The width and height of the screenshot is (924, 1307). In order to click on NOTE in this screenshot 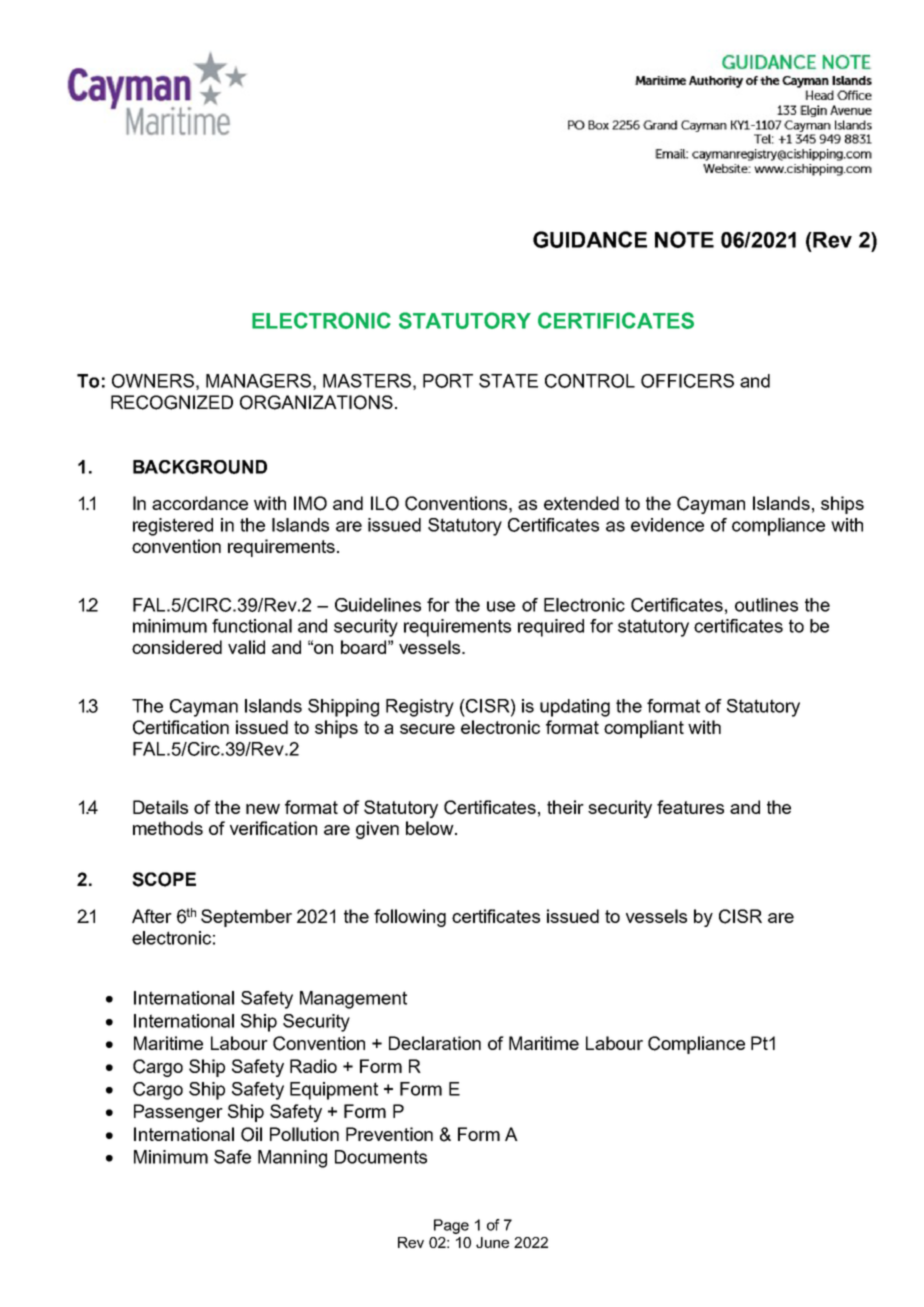, I will do `click(684, 239)`.
